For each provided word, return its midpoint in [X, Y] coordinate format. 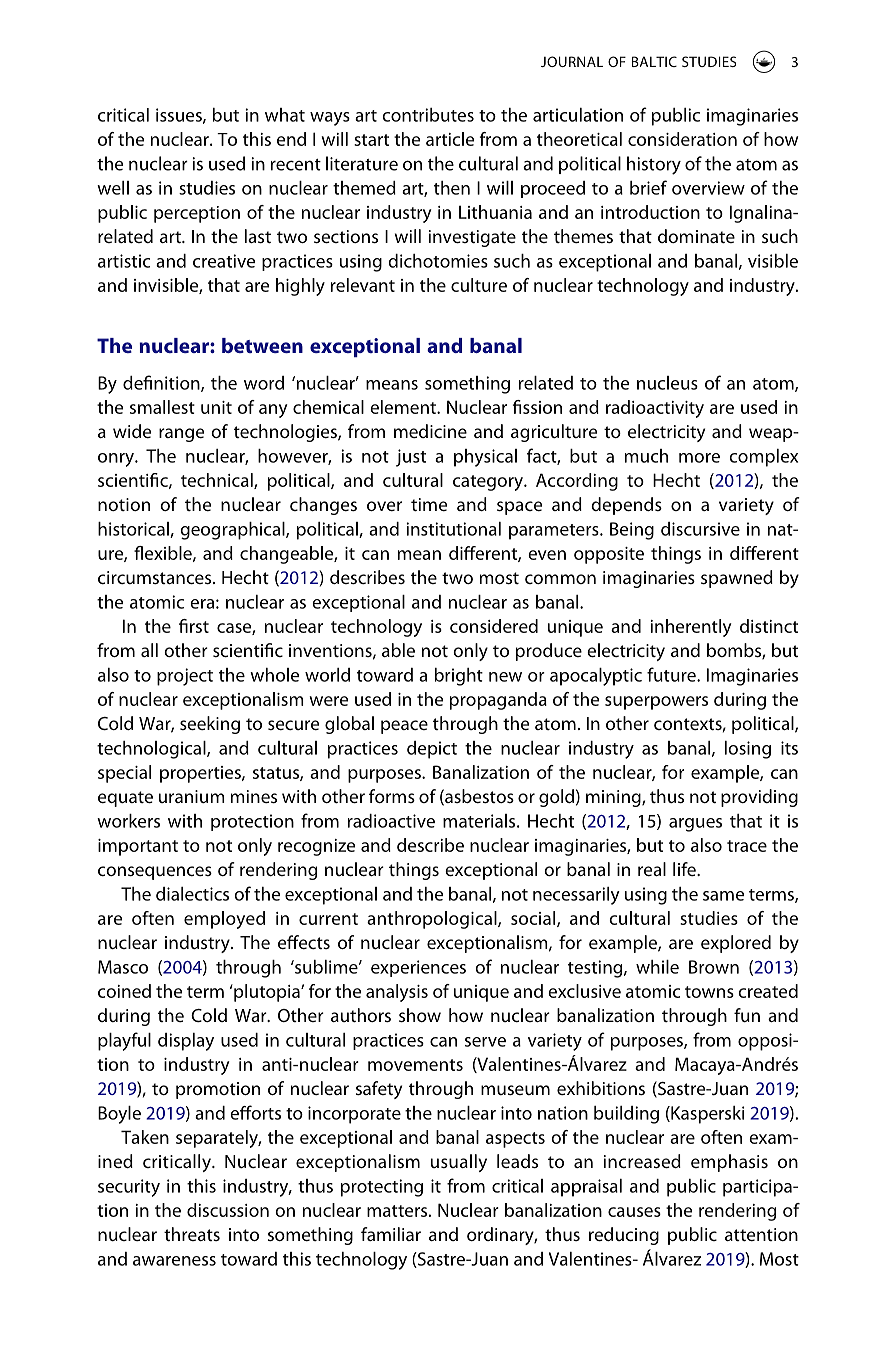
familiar [391, 1234]
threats [192, 1234]
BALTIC [654, 61]
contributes [428, 115]
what [285, 115]
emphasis [729, 1163]
